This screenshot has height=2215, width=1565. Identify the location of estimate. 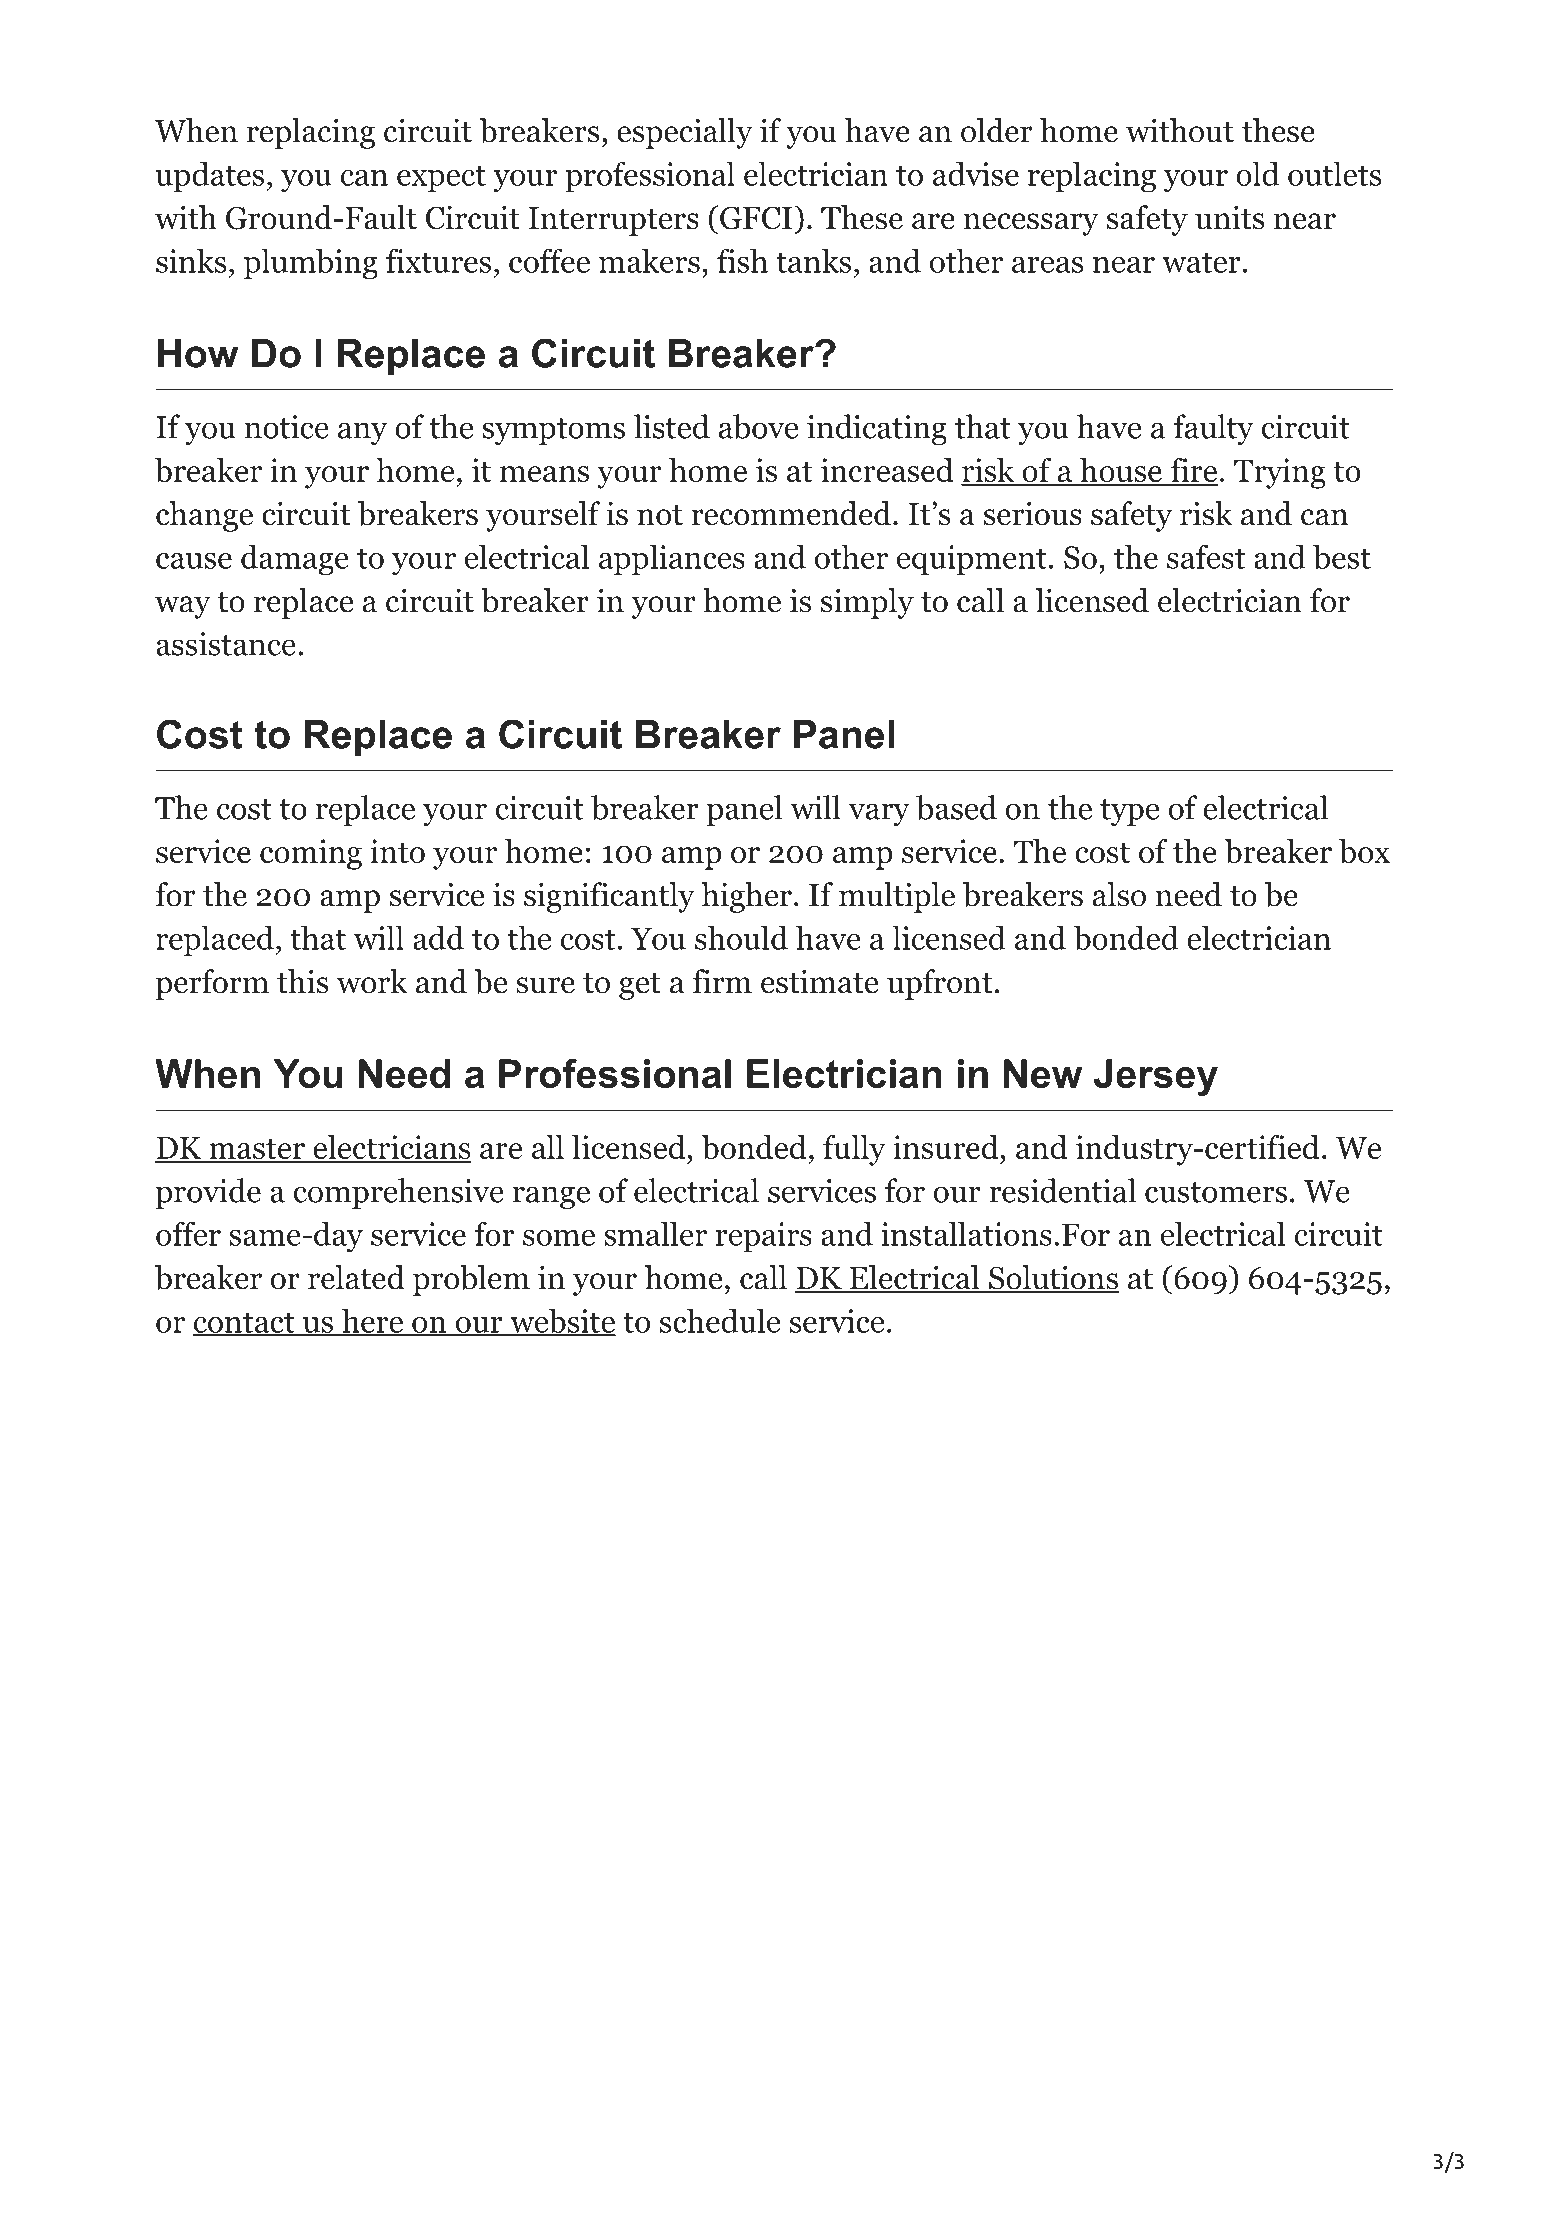
(819, 981).
